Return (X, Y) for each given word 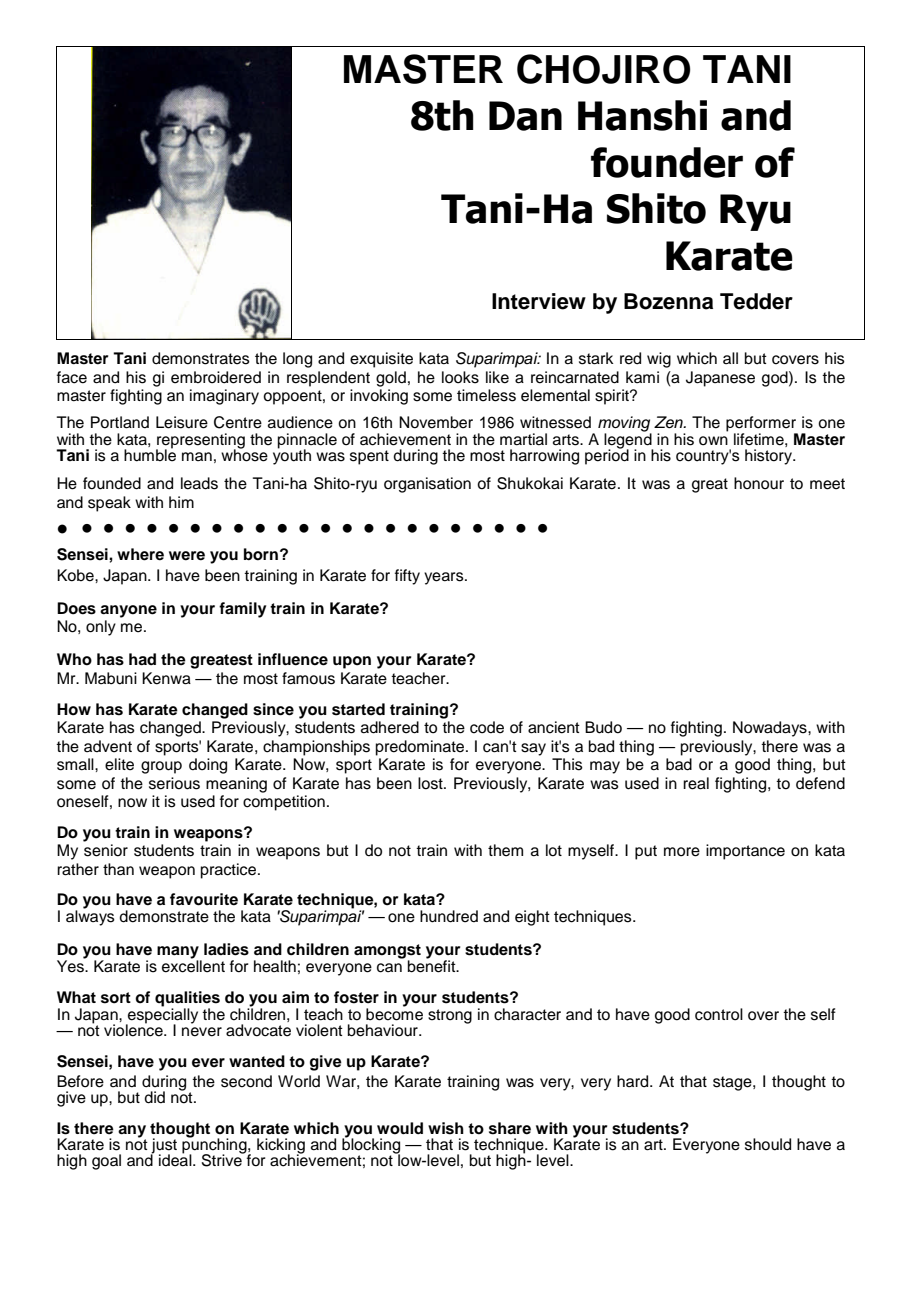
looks (460, 377)
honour (759, 483)
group (161, 767)
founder (667, 162)
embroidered (216, 377)
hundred (449, 916)
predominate (421, 748)
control (719, 1014)
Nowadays (771, 729)
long (297, 360)
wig (659, 360)
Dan (525, 116)
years (445, 578)
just (163, 1147)
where (140, 554)
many (179, 953)
